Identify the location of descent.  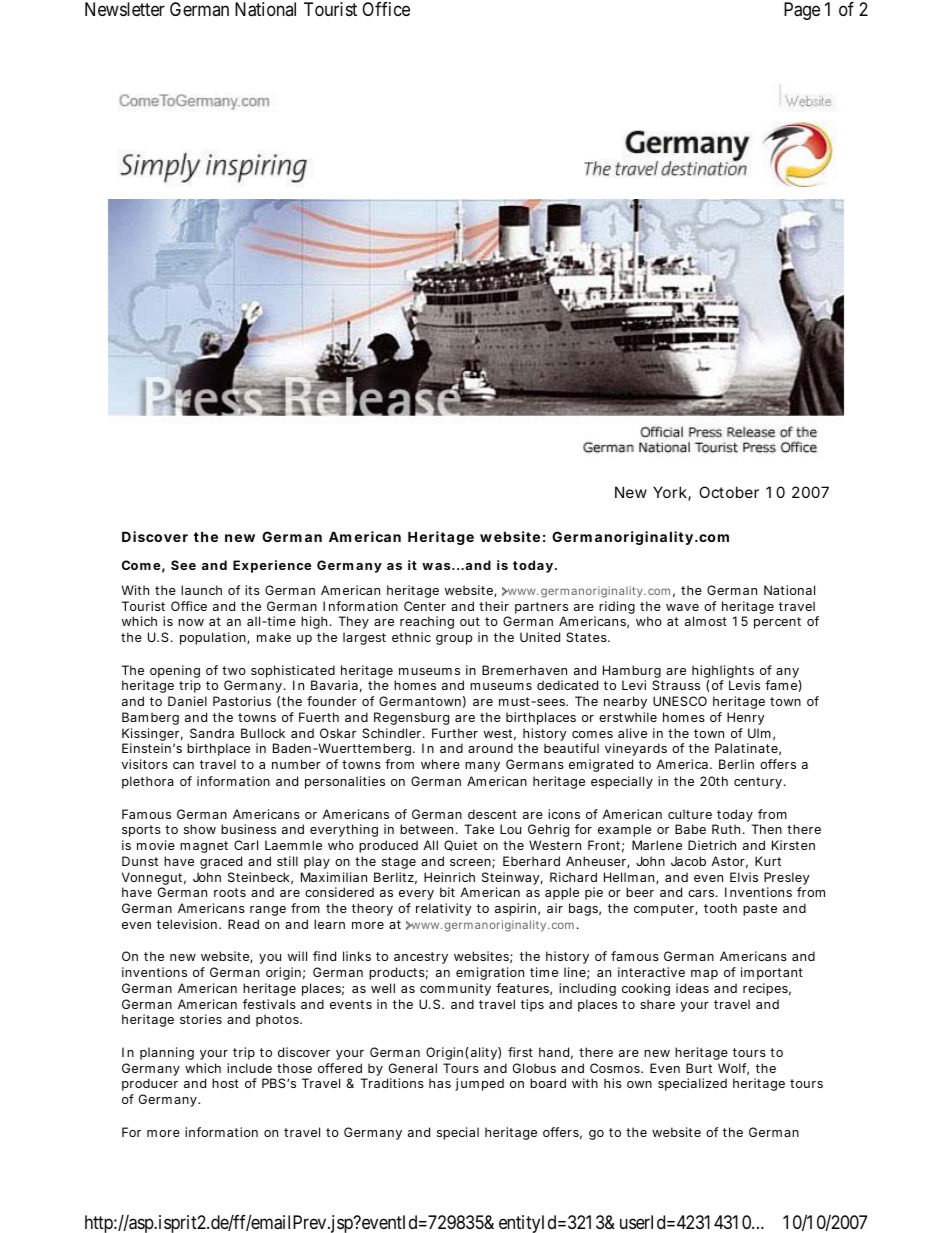
(492, 814).
